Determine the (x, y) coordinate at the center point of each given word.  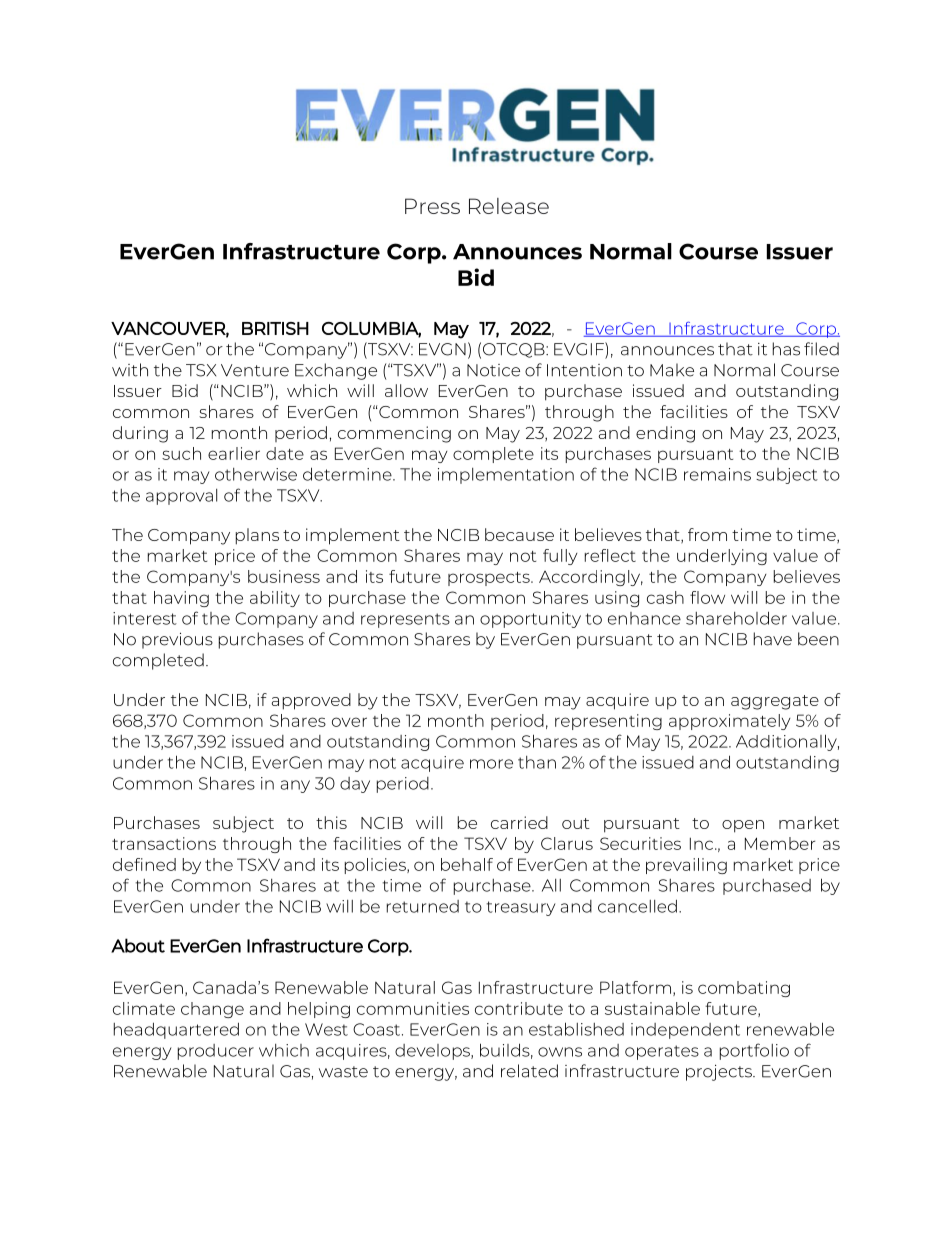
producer (216, 1052)
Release (509, 206)
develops (433, 1052)
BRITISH (275, 328)
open (743, 826)
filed (821, 349)
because (519, 534)
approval (181, 497)
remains (717, 474)
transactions (164, 843)
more (491, 764)
